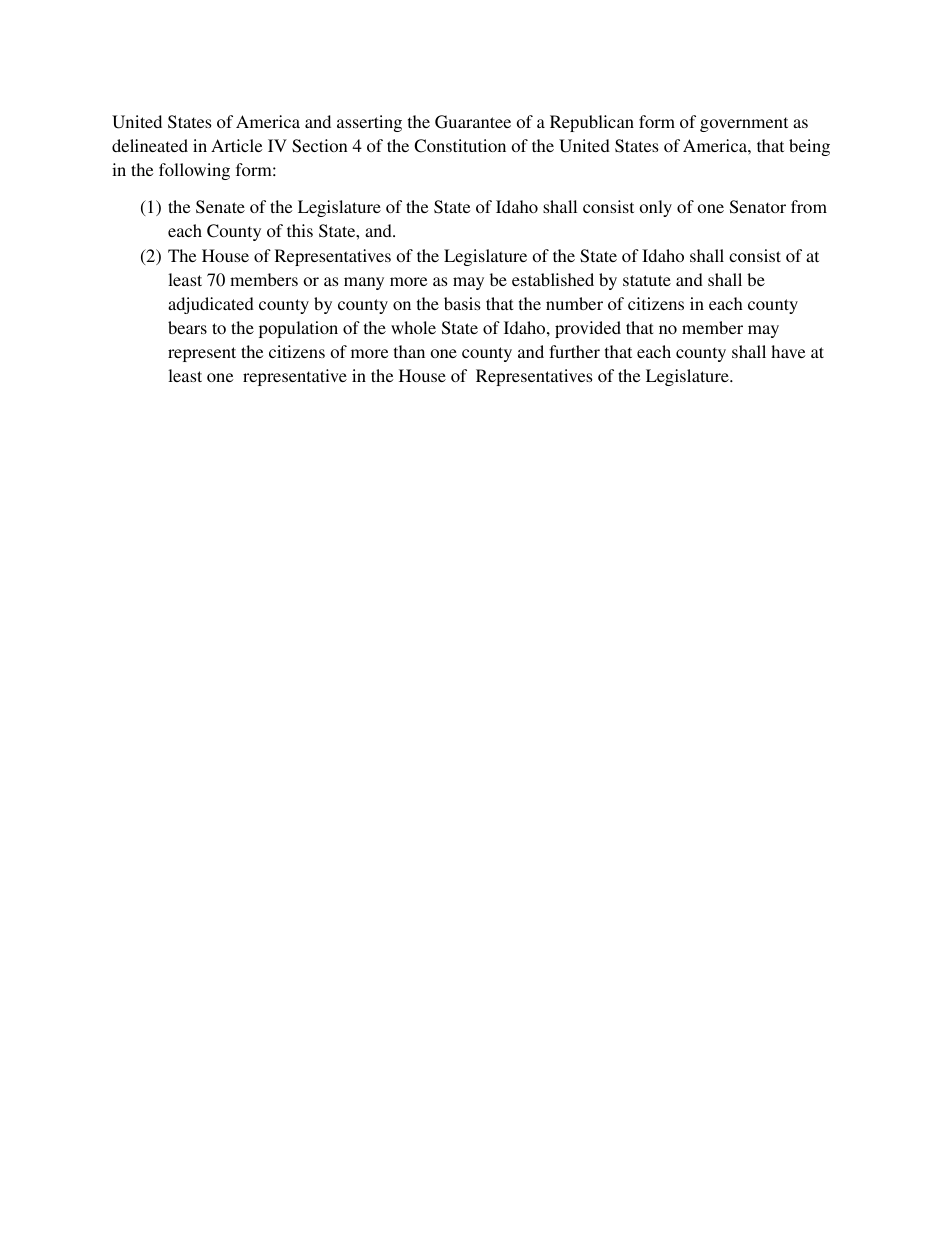 The width and height of the image is (952, 1233). What do you see at coordinates (473, 122) in the image?
I see `Guarantee` at bounding box center [473, 122].
